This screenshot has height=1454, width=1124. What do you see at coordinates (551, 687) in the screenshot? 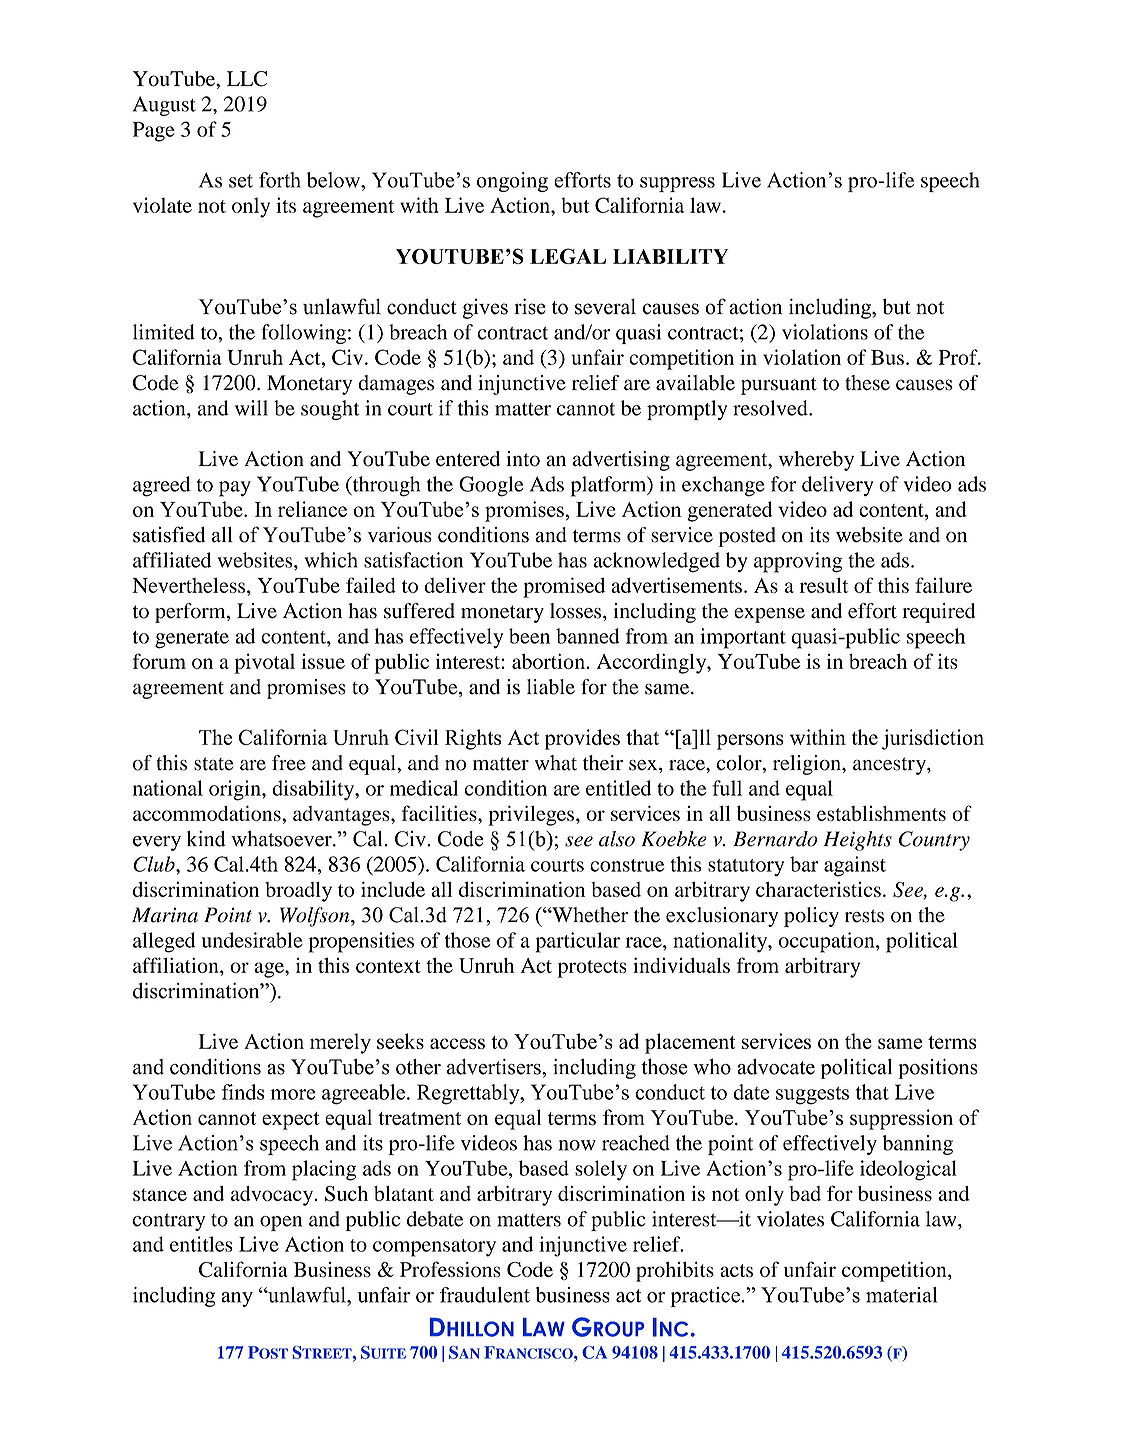
I see `liable` at bounding box center [551, 687].
